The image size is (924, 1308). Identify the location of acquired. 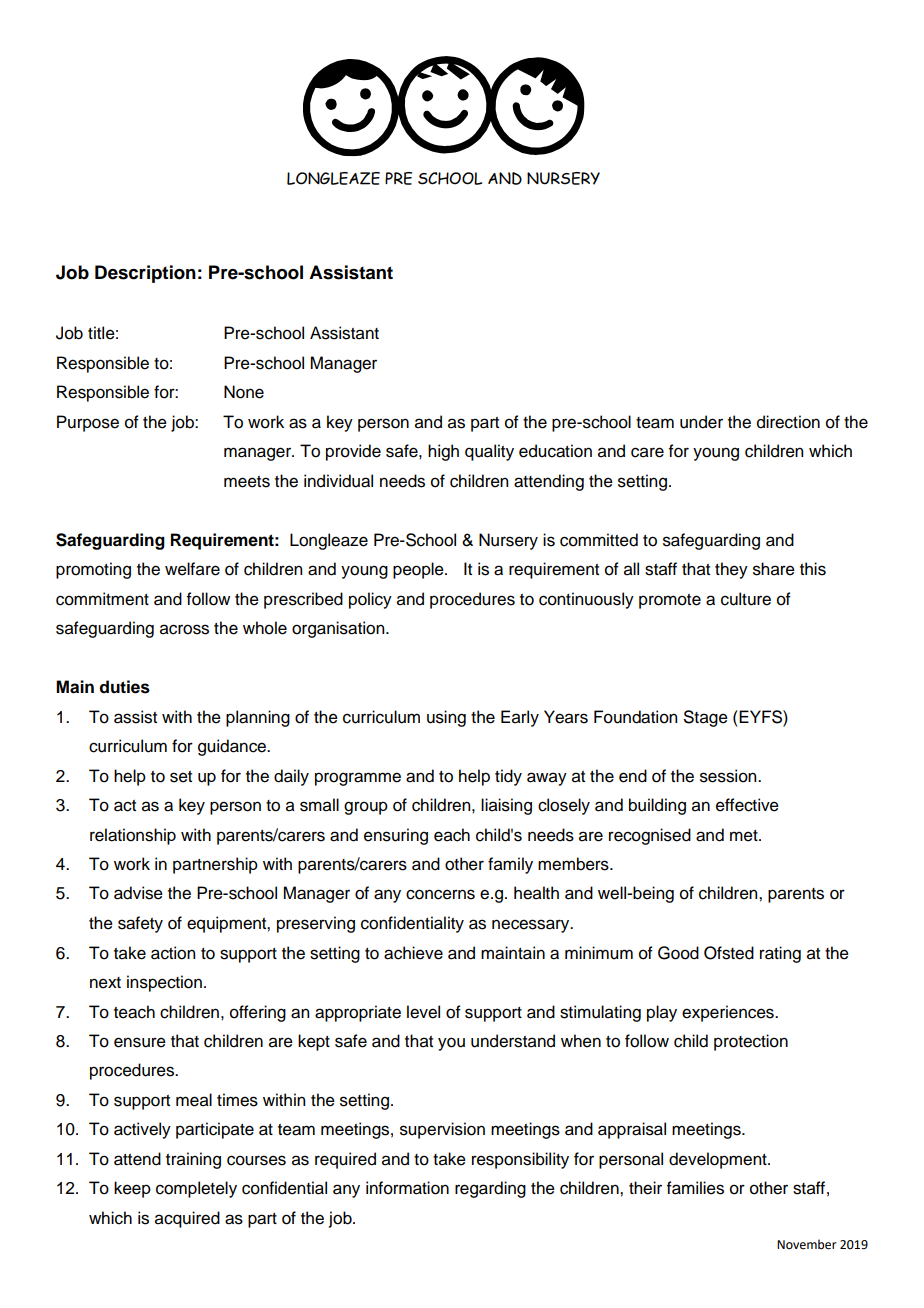
(187, 1219).
